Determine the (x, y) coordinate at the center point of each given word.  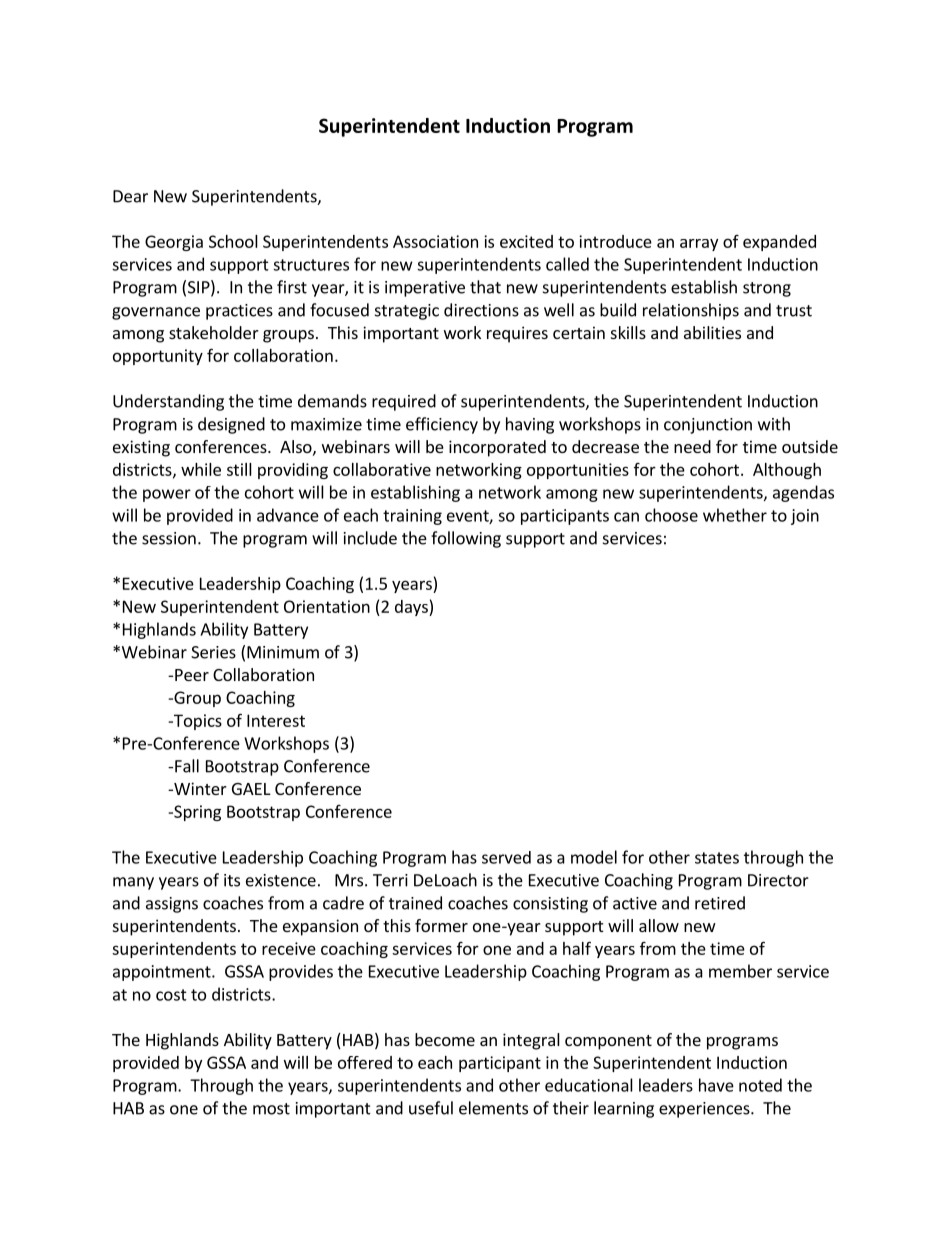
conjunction (708, 426)
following (466, 539)
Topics (196, 722)
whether (735, 515)
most (271, 1109)
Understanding (168, 402)
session (169, 538)
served (506, 857)
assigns (172, 905)
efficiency (442, 425)
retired (720, 903)
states (717, 858)
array (699, 245)
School (233, 241)
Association (435, 241)
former (441, 925)
